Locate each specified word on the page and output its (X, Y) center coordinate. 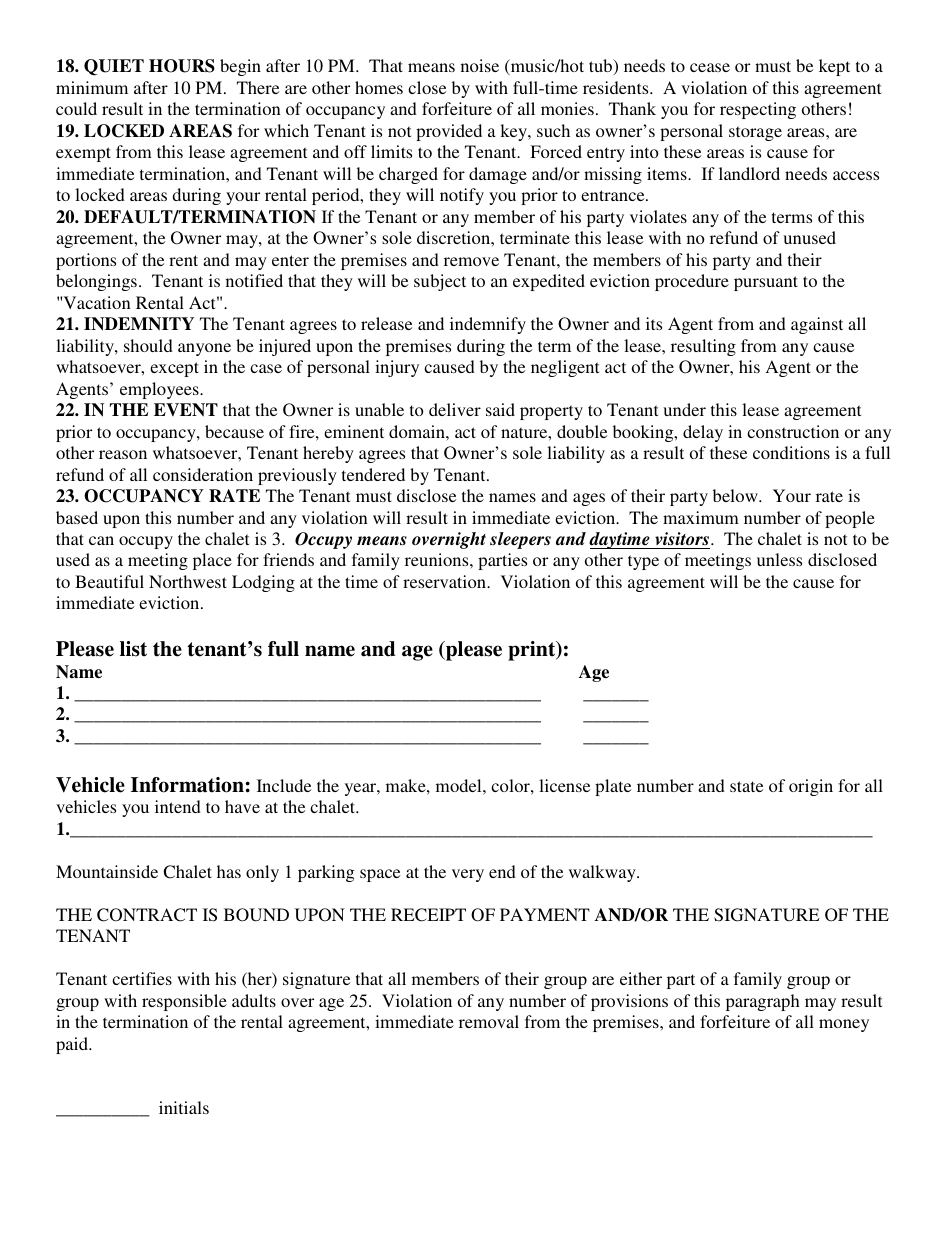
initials (184, 1107)
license (564, 785)
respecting (758, 110)
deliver (455, 409)
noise (480, 65)
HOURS (182, 66)
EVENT (186, 410)
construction (793, 431)
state (746, 786)
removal (489, 1021)
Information (187, 785)
